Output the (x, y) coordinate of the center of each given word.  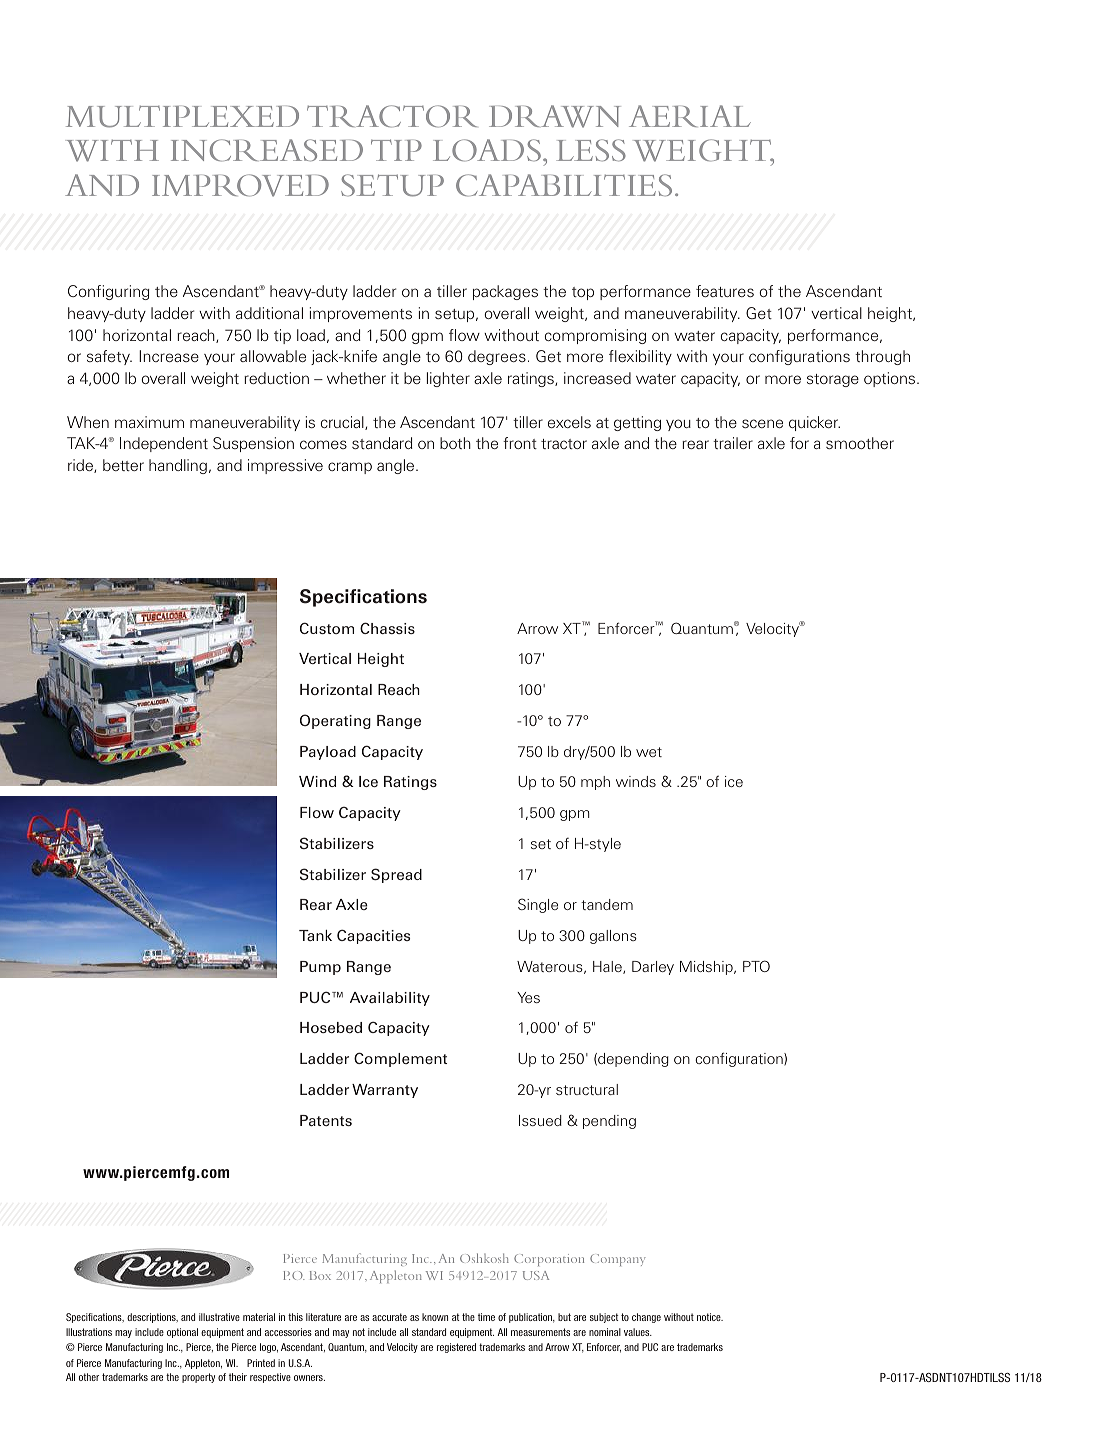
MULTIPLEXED (182, 116)
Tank (315, 935)
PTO (756, 966)
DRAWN (555, 116)
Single (538, 905)
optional (182, 1333)
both (455, 443)
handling (178, 466)
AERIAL (690, 116)
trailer (733, 443)
